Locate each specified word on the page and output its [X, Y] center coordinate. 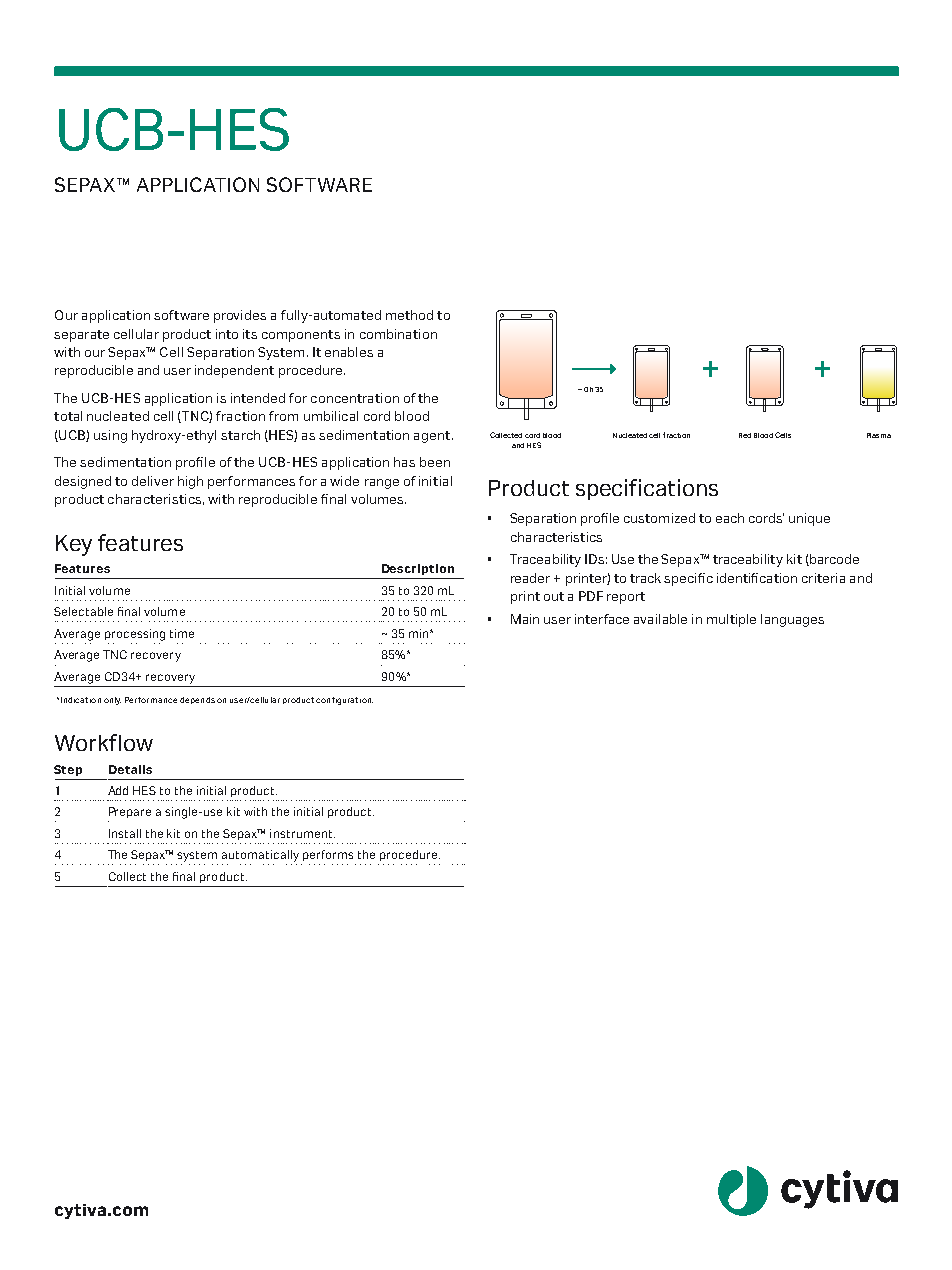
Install [125, 833]
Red [745, 435]
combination [398, 334]
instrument [302, 833]
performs [328, 855]
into [227, 334]
